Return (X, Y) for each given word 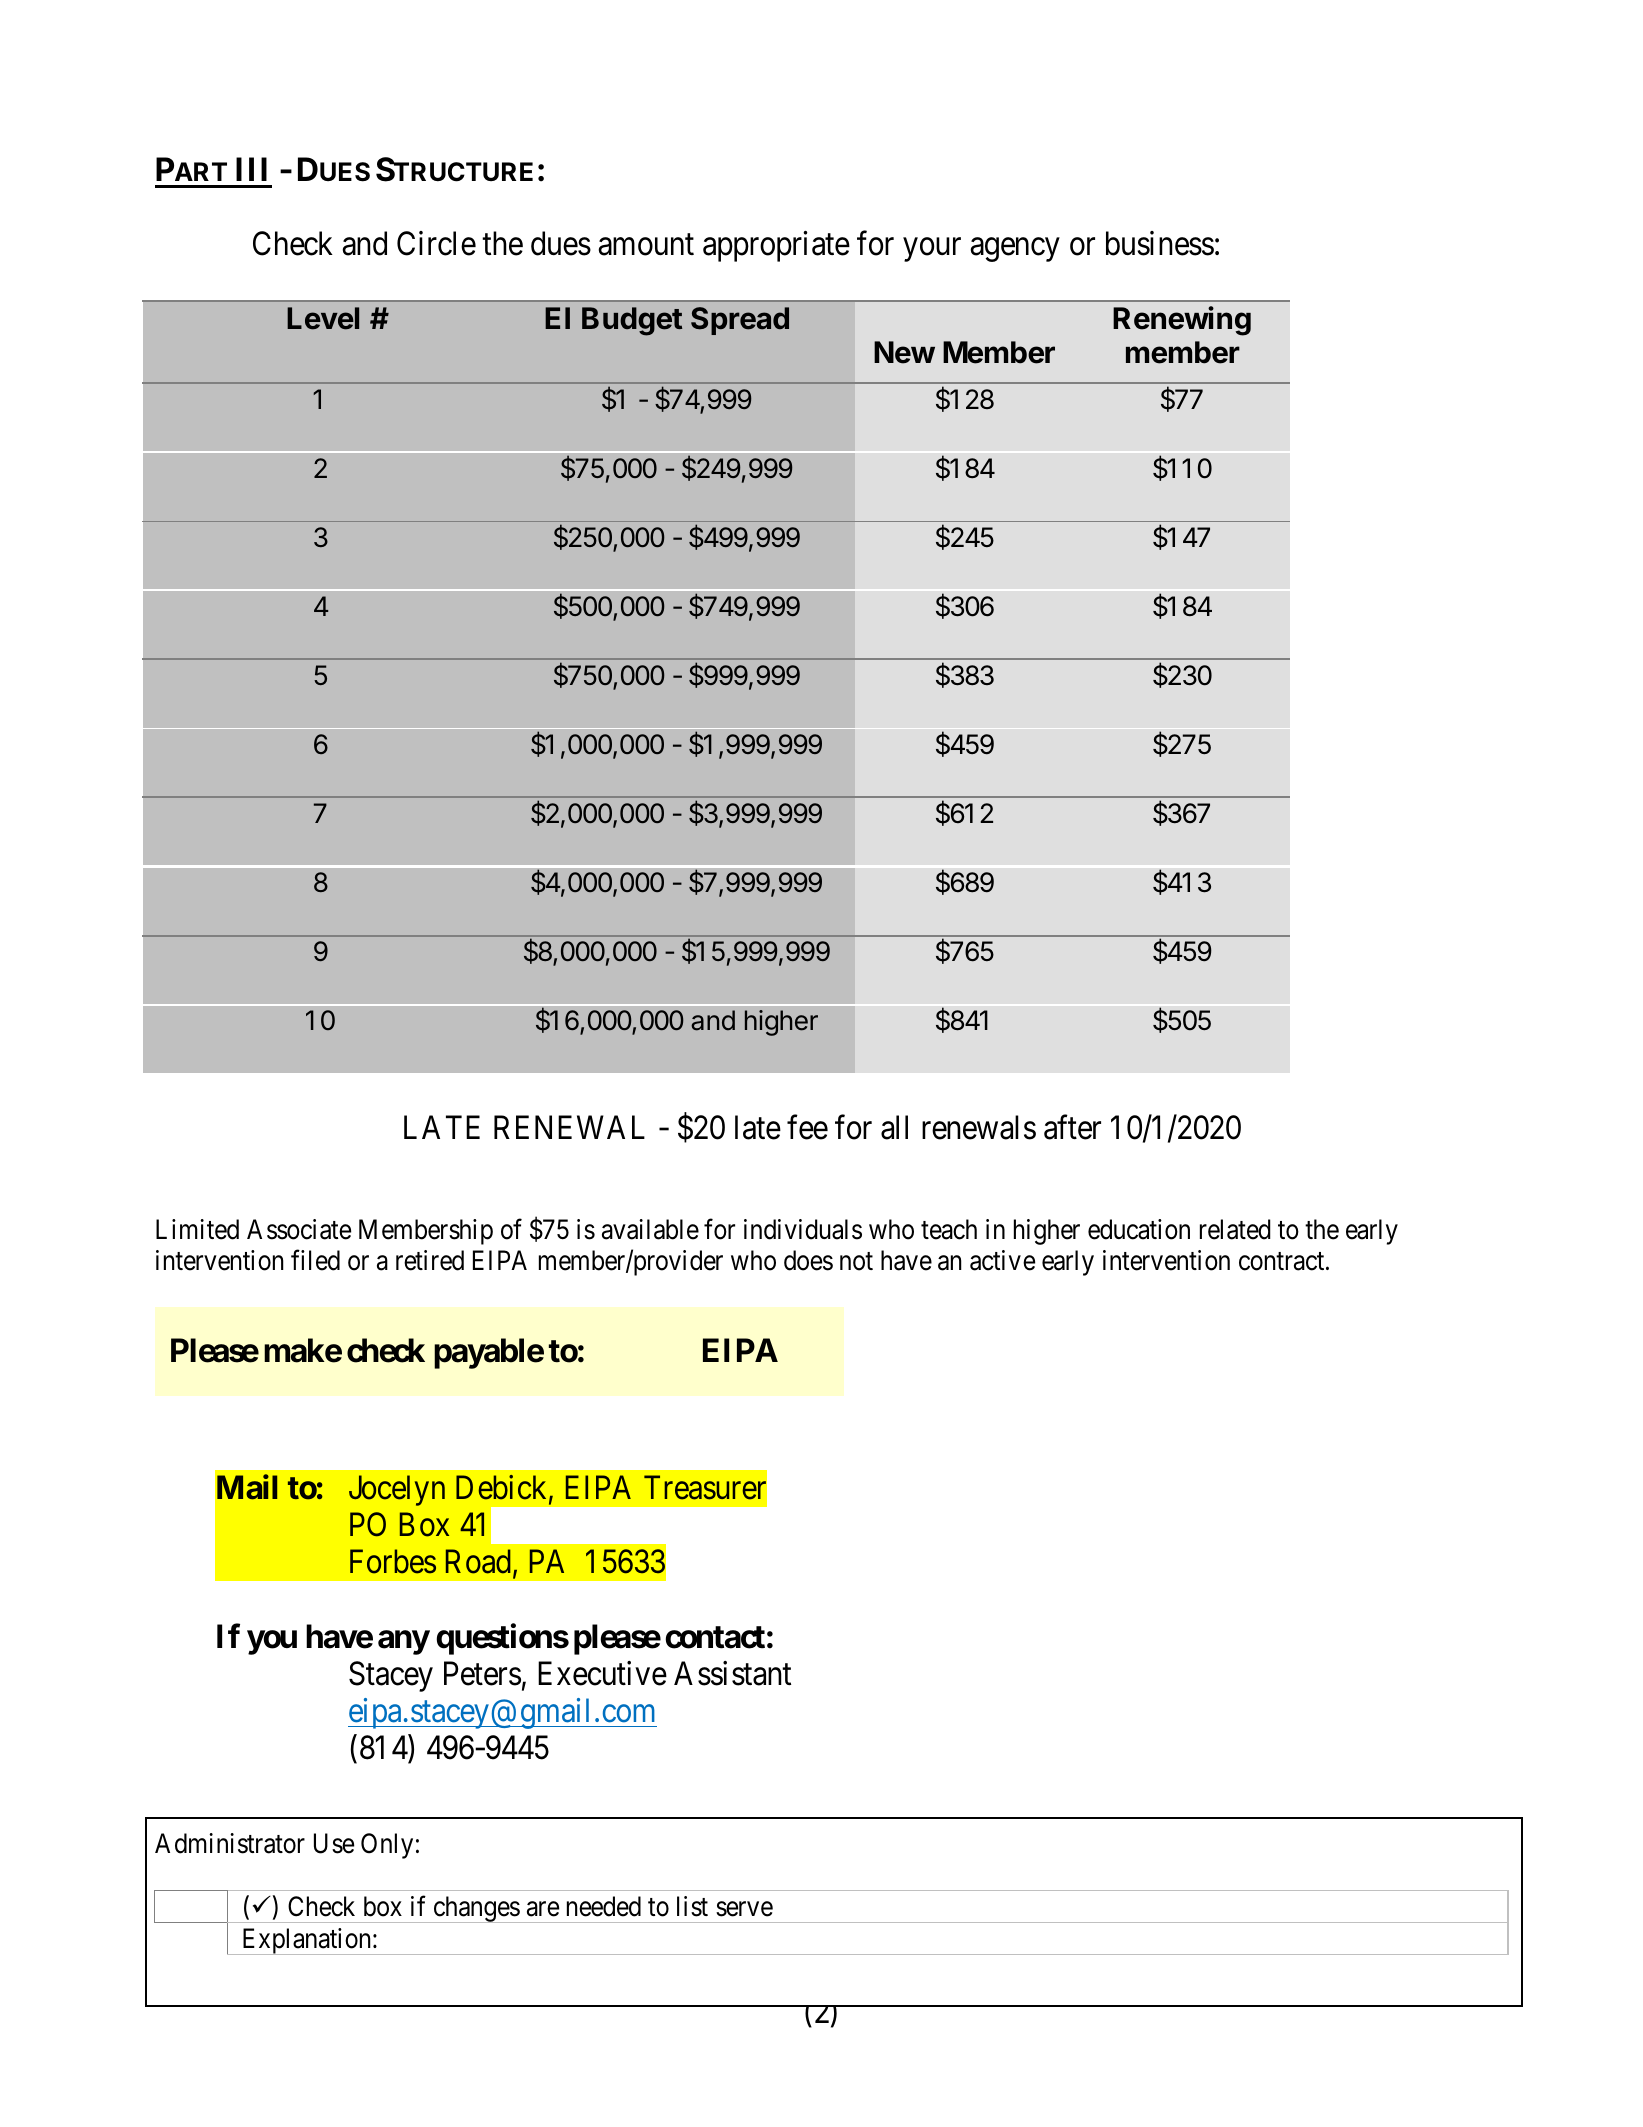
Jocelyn (397, 1490)
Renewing (1182, 321)
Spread (740, 321)
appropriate (776, 246)
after (1072, 1127)
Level (323, 318)
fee (807, 1127)
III (251, 169)
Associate (299, 1229)
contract (1283, 1262)
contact (715, 1637)
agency (1015, 250)
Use (334, 1843)
